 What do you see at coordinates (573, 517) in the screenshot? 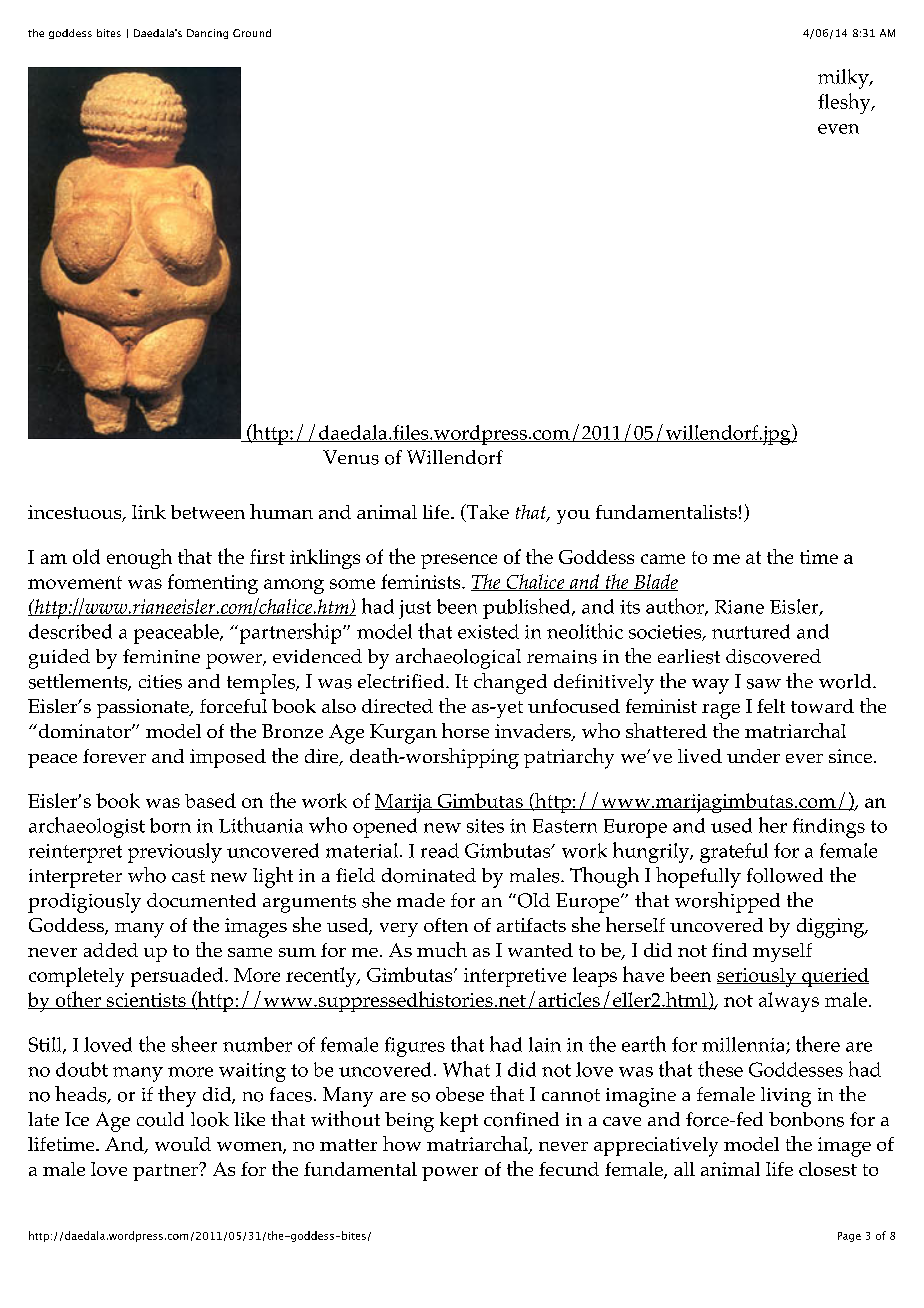
I see `you` at bounding box center [573, 517].
